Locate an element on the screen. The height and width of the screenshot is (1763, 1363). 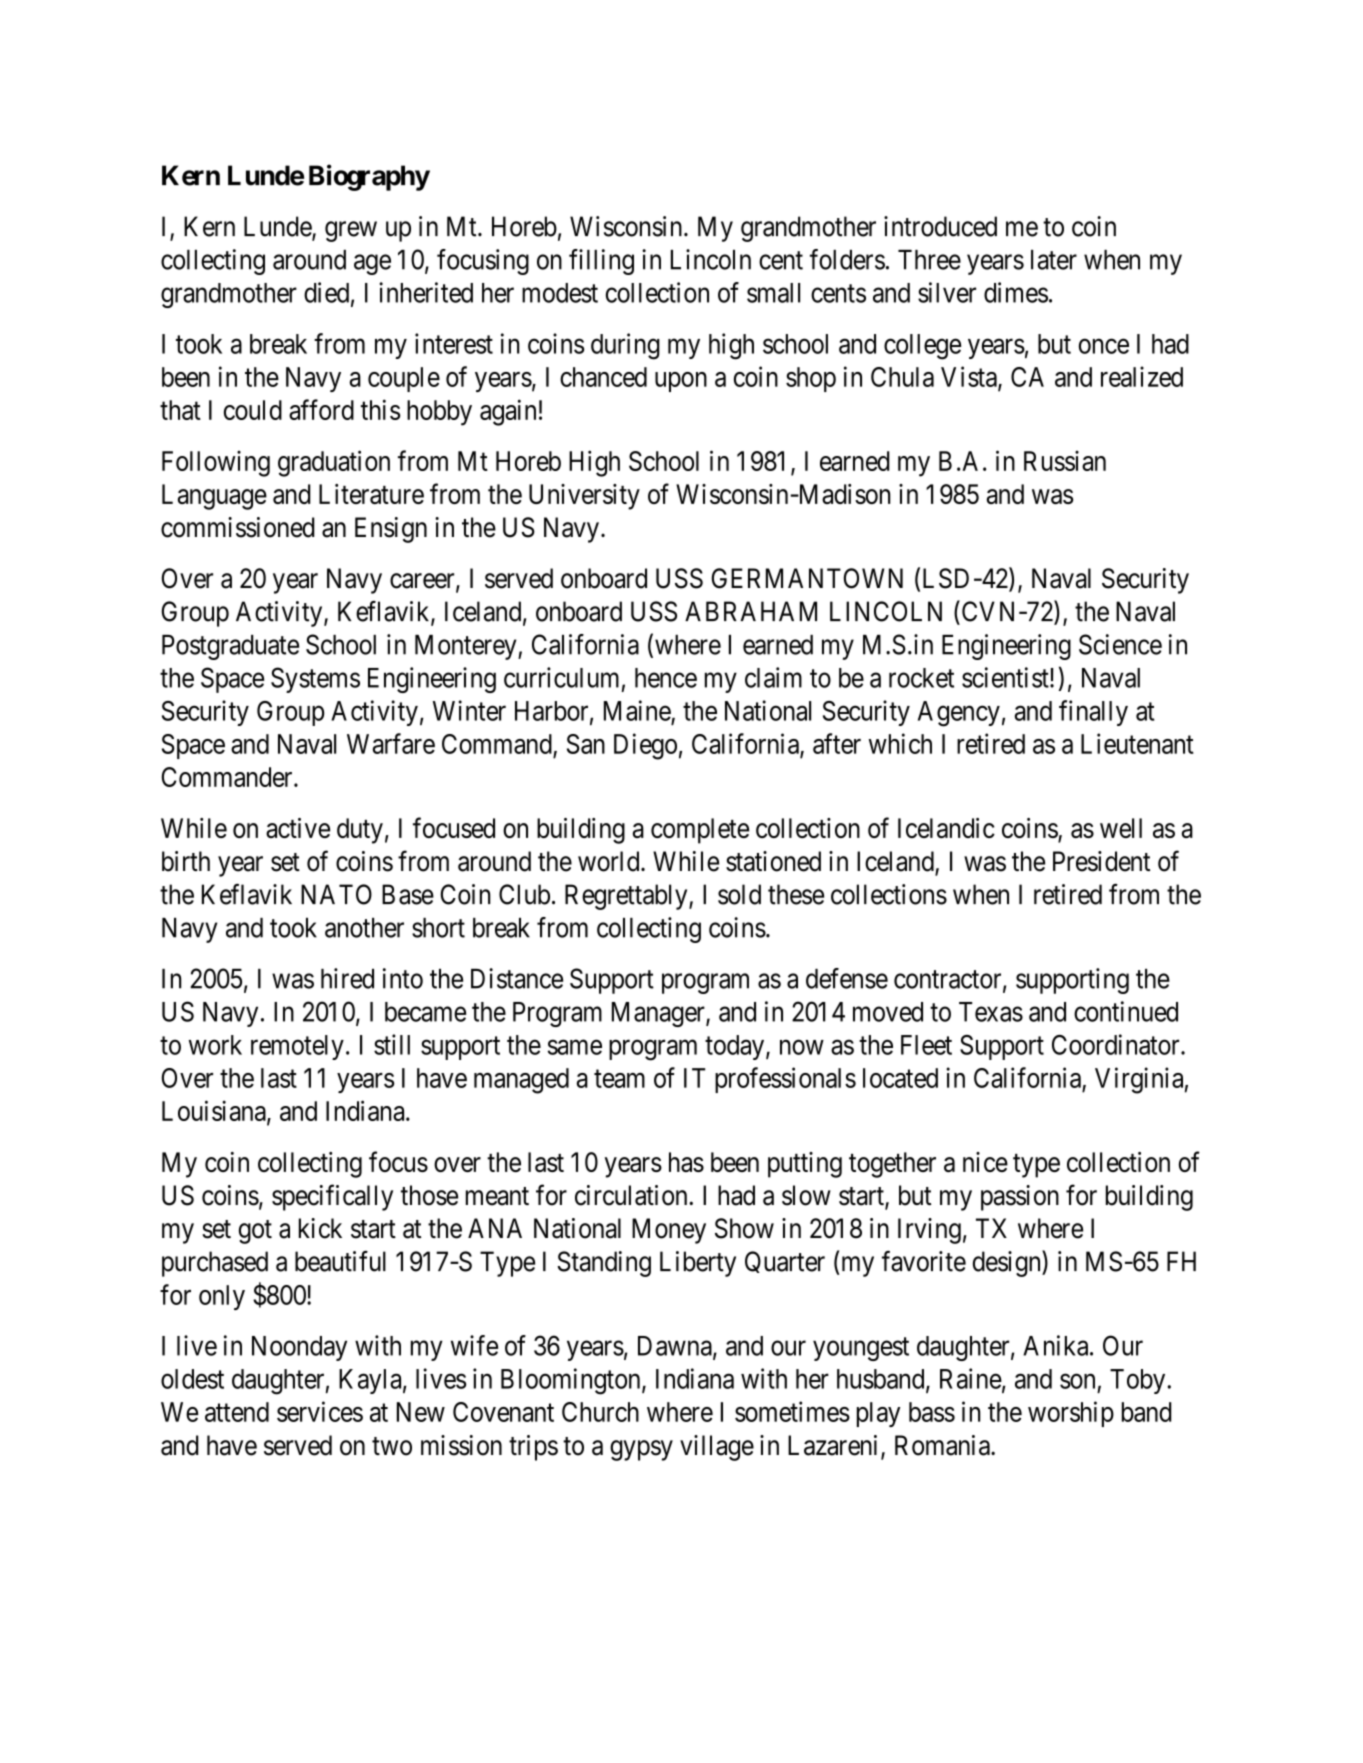
remotely is located at coordinates (297, 1047).
